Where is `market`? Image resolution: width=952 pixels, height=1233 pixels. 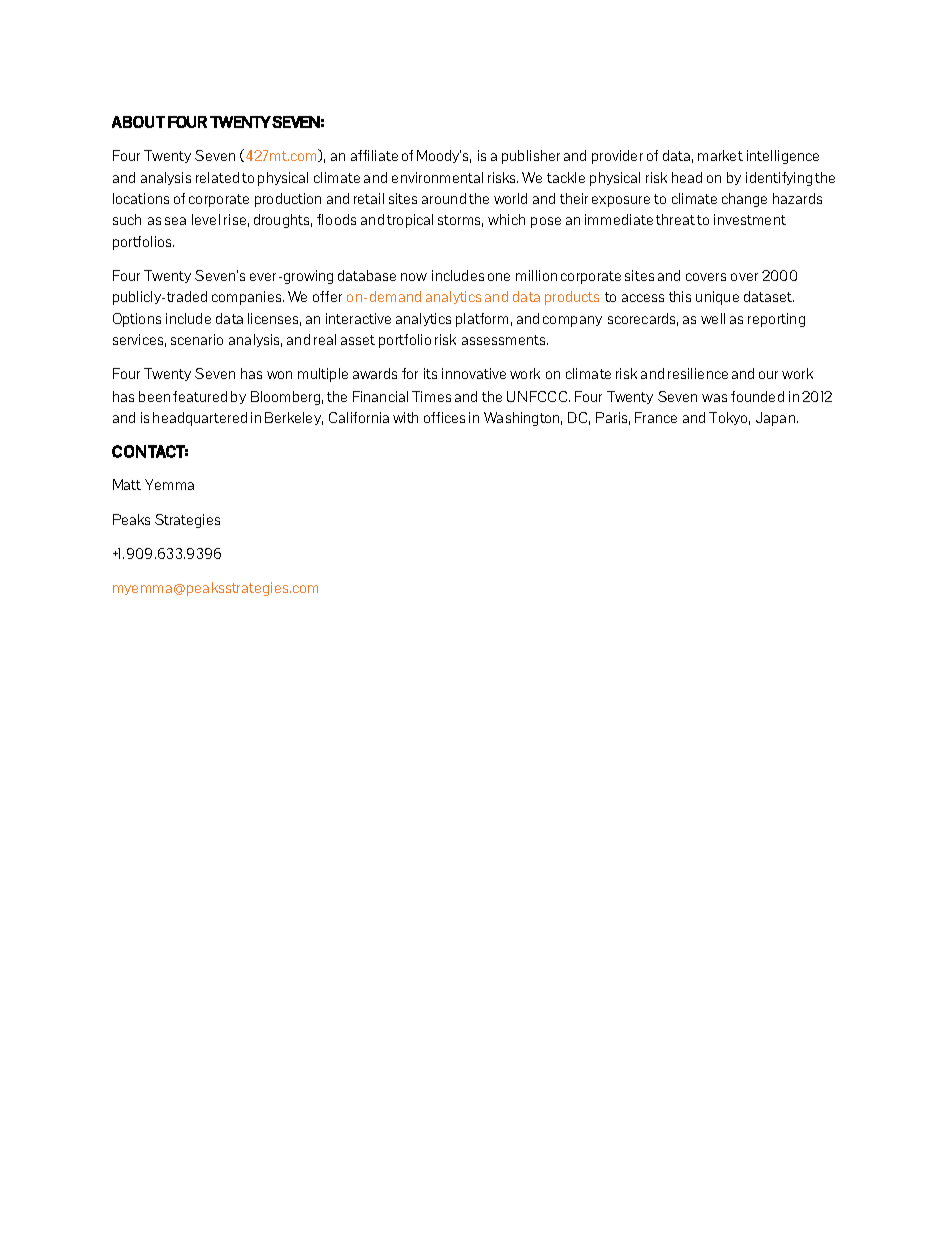 market is located at coordinates (720, 155).
